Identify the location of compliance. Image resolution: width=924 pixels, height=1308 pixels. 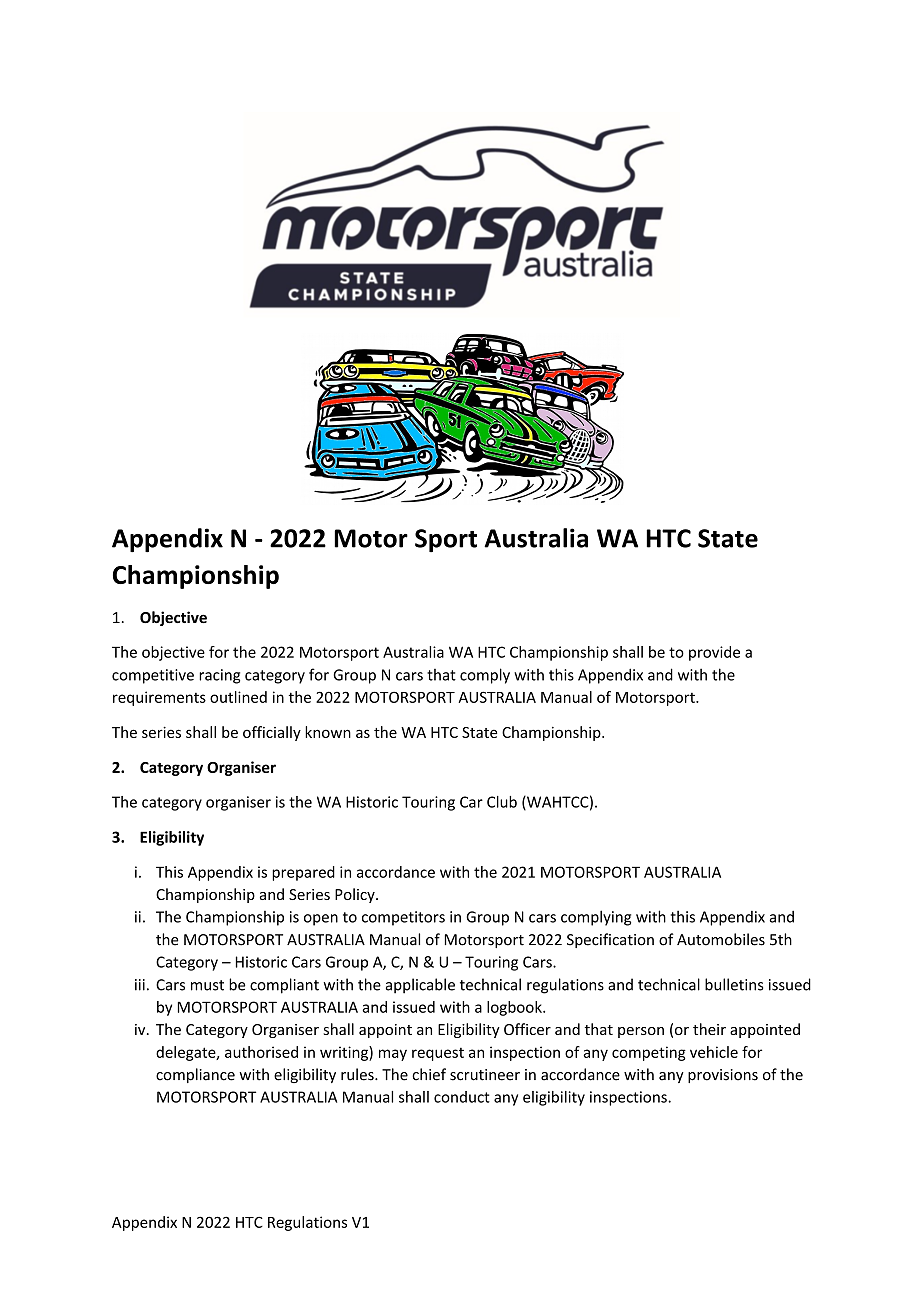
(195, 1075).
